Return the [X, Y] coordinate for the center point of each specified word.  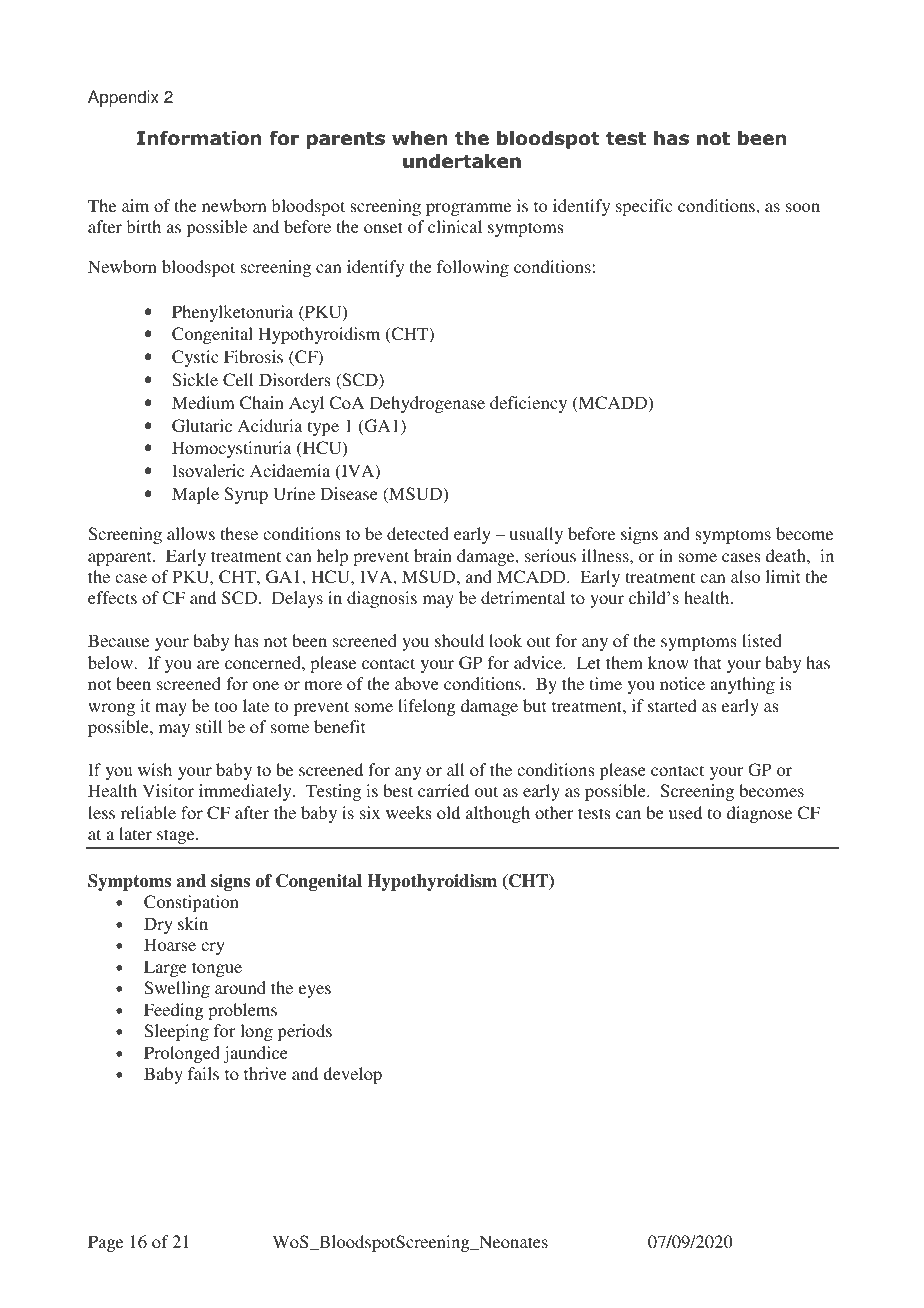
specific [644, 207]
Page [105, 1243]
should [459, 640]
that [707, 662]
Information [199, 138]
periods [305, 1032]
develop [352, 1075]
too [226, 706]
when [420, 138]
